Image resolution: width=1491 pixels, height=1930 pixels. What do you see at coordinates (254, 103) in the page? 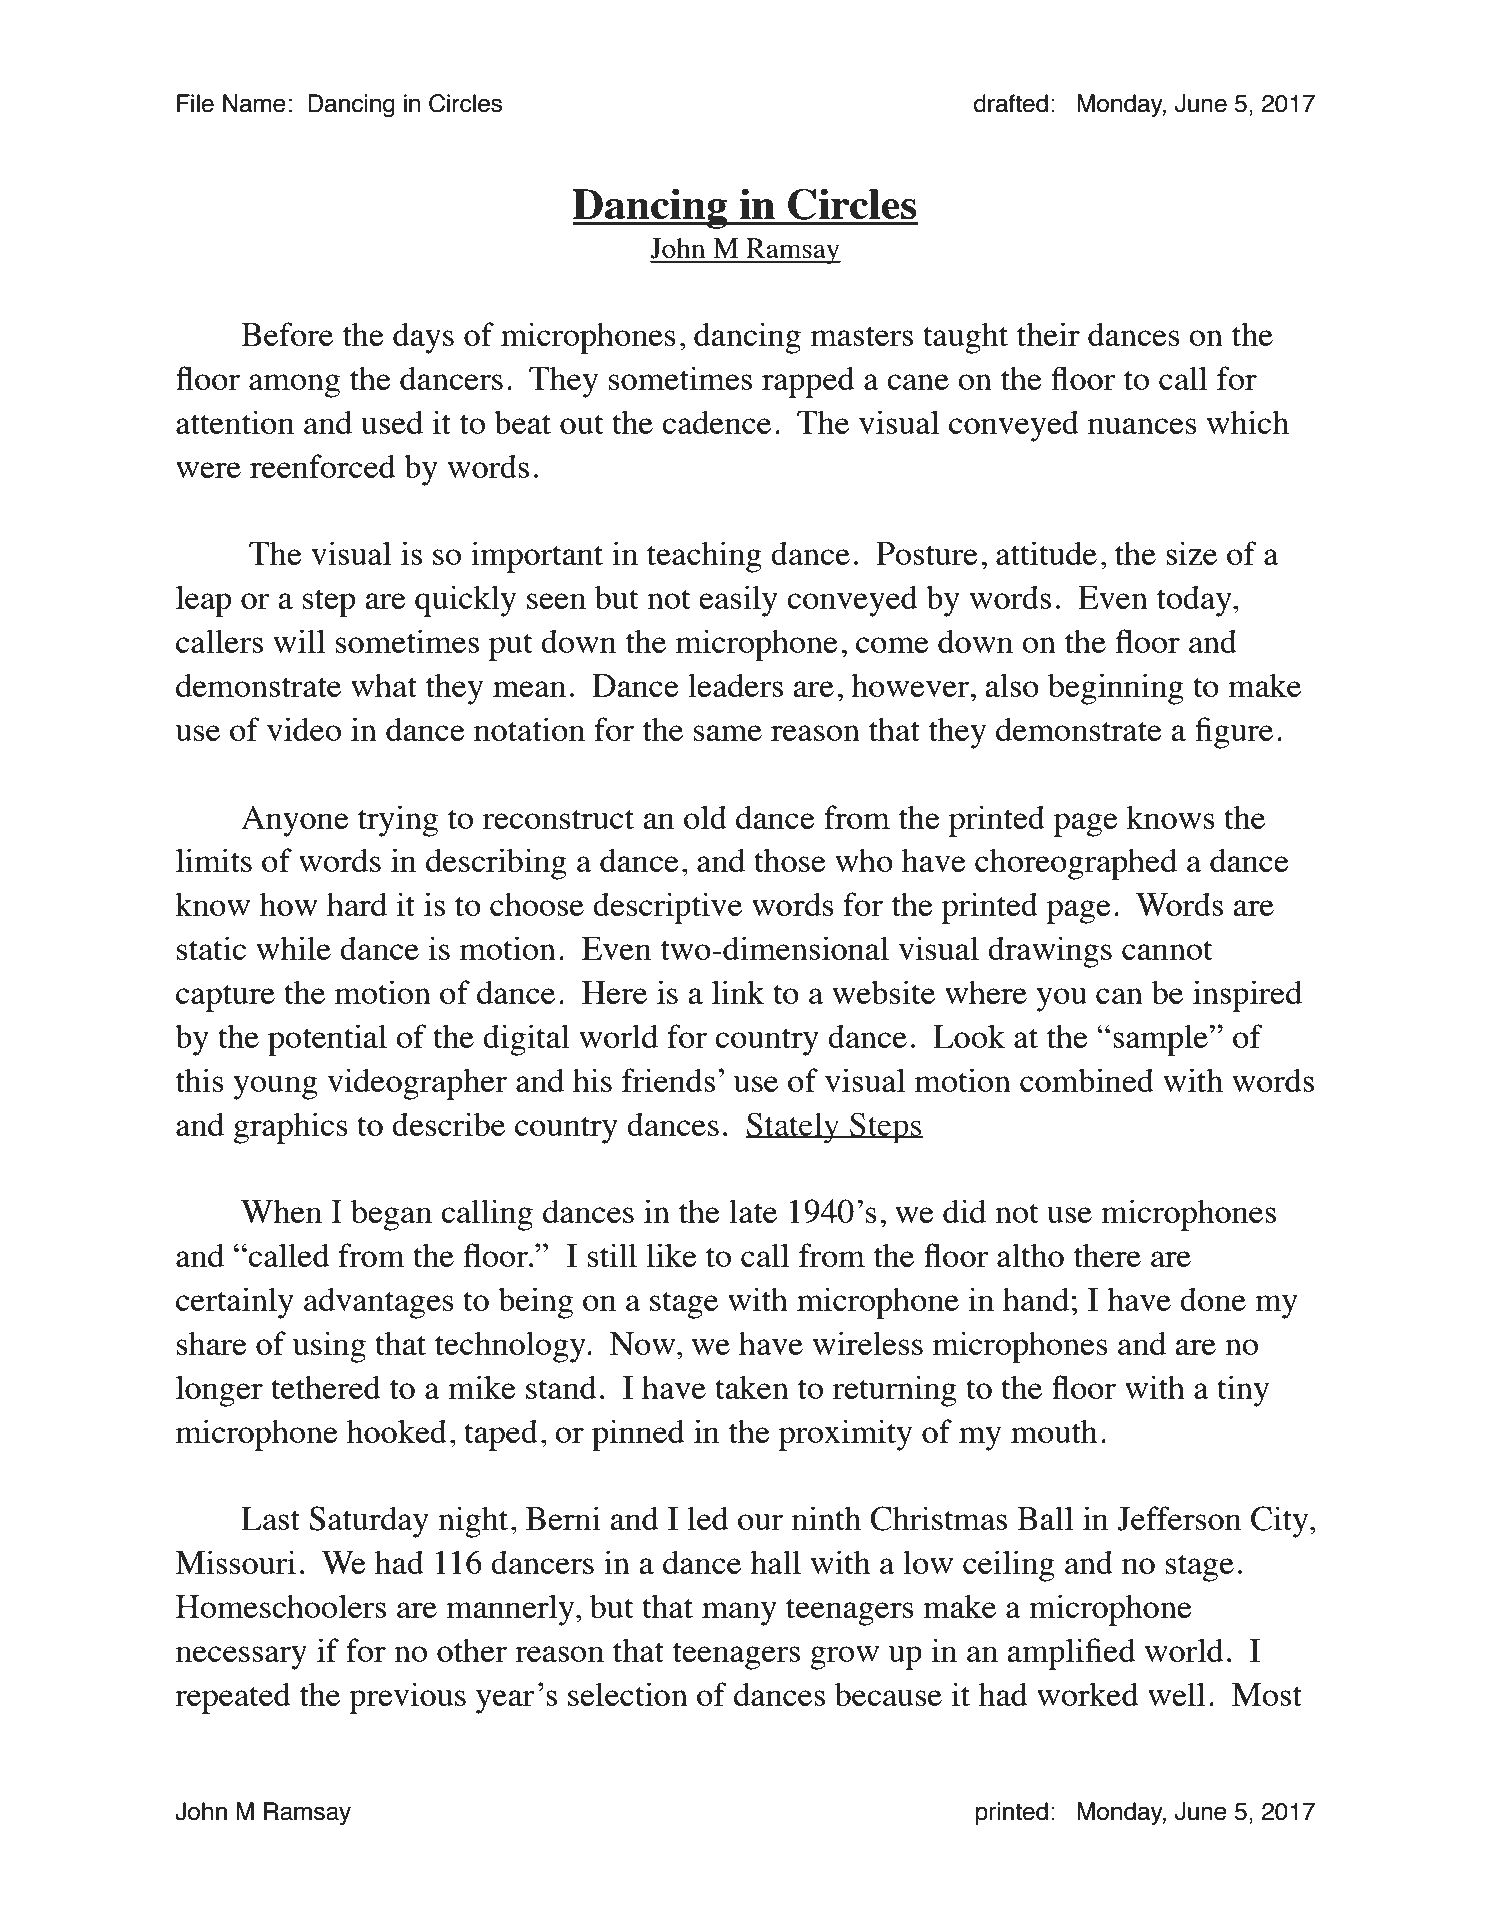
I see `Name` at bounding box center [254, 103].
